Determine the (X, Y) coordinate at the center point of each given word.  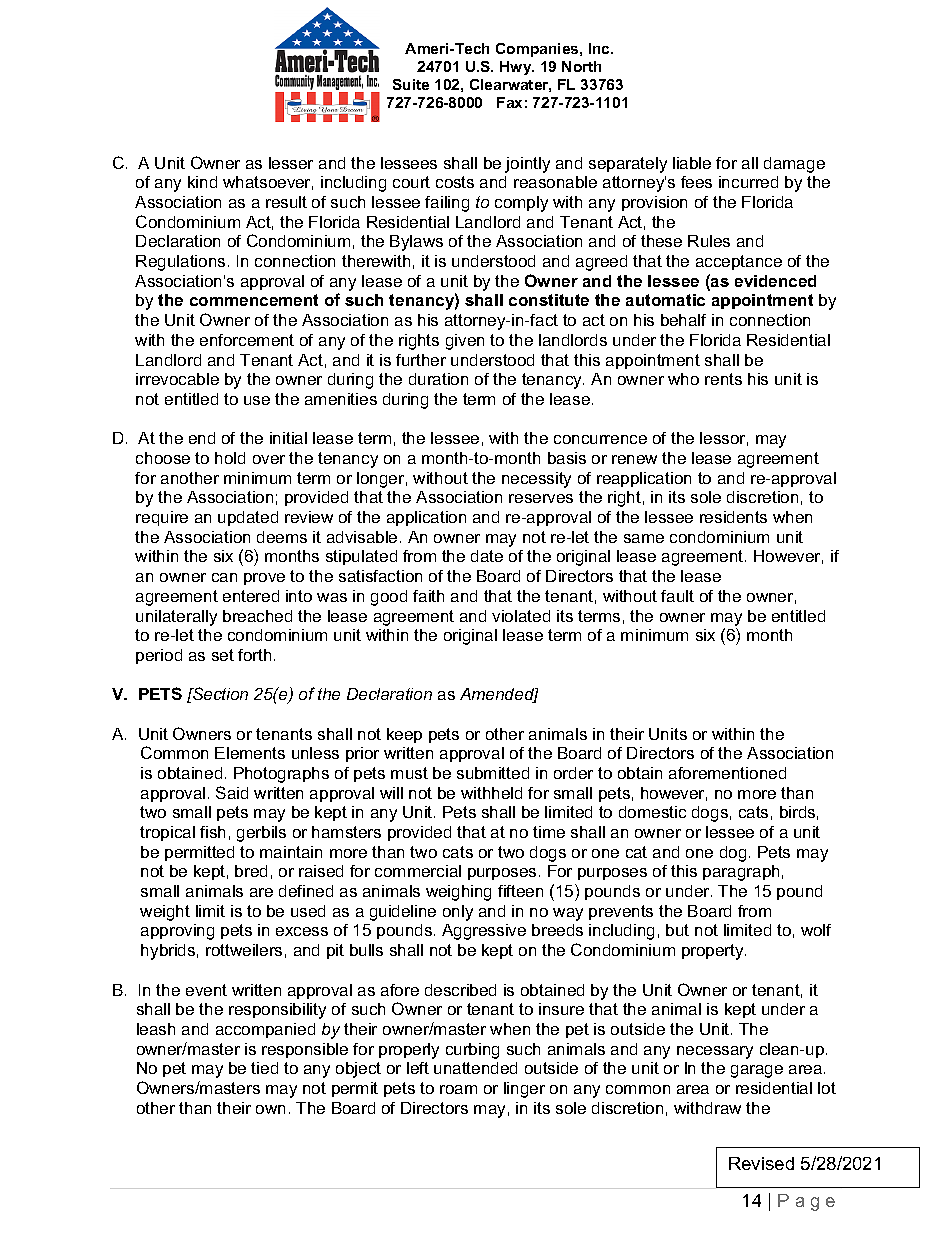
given (465, 342)
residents (733, 517)
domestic (652, 812)
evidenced (775, 281)
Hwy (517, 68)
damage (794, 165)
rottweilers (244, 950)
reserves (541, 498)
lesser (291, 163)
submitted (493, 773)
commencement (254, 300)
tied (264, 1068)
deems (282, 537)
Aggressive (484, 932)
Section (219, 693)
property (714, 952)
